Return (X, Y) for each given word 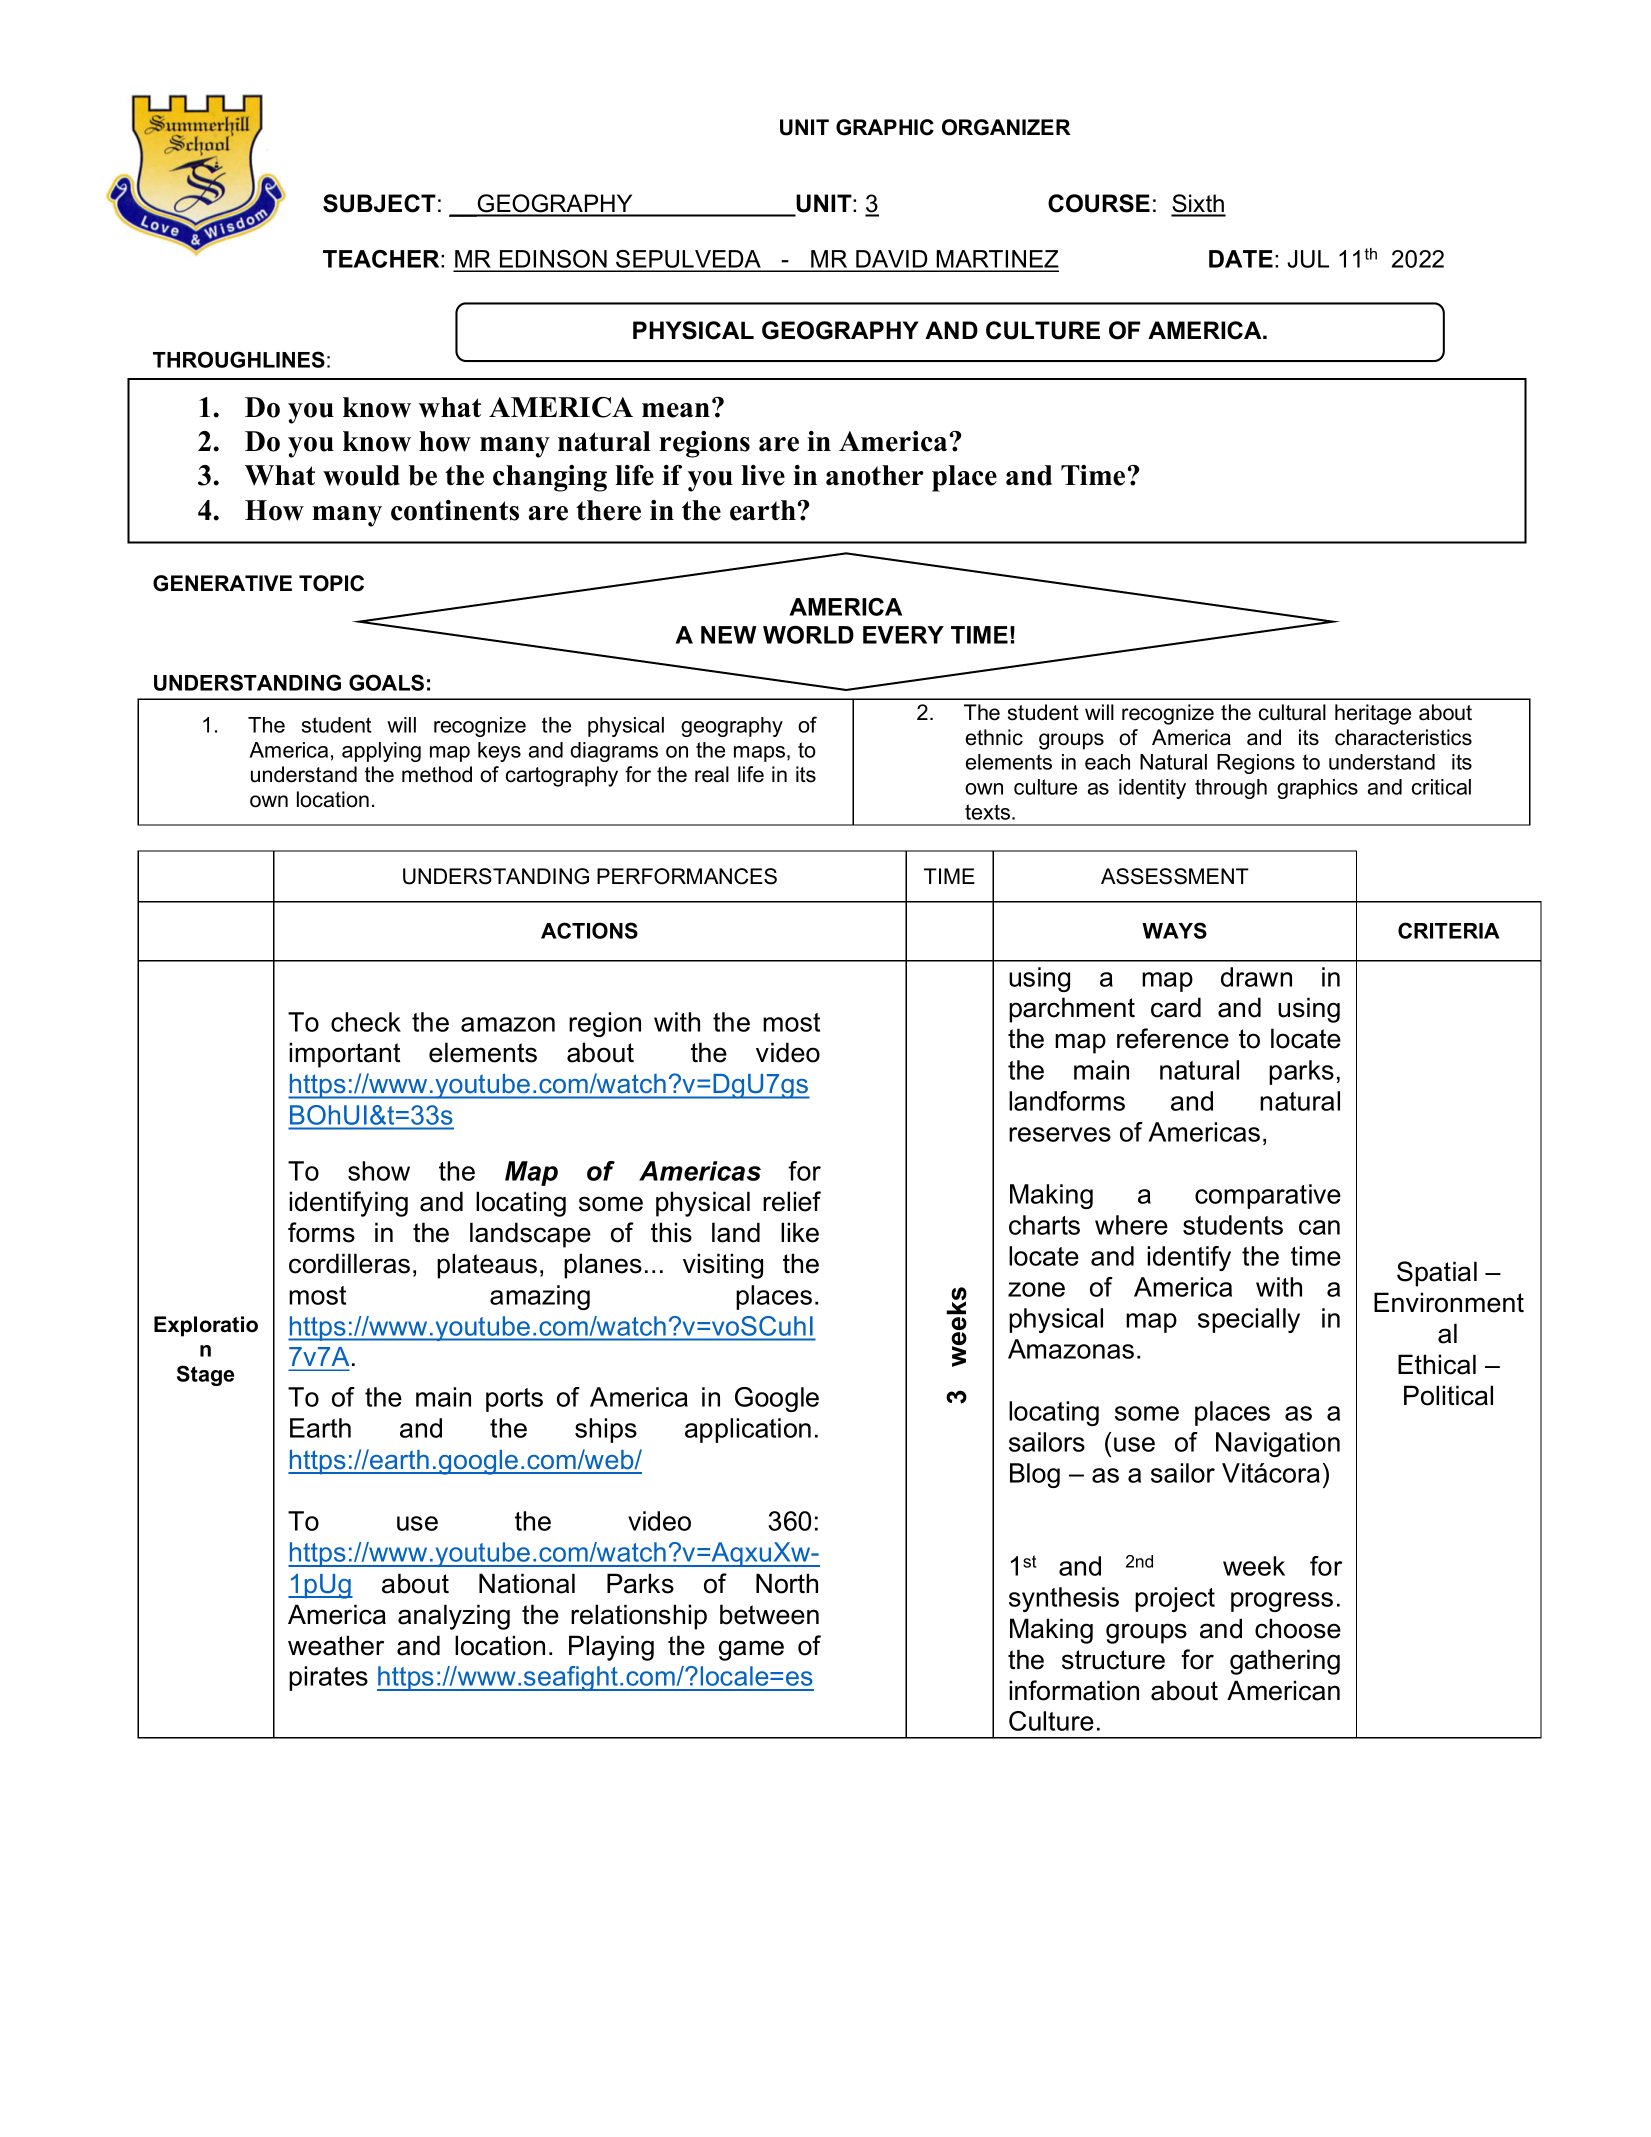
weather (336, 1645)
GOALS (386, 682)
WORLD (808, 635)
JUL (1308, 259)
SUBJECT (379, 203)
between (769, 1614)
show (379, 1171)
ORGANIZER (1006, 127)
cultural (1292, 712)
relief (792, 1201)
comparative (1268, 1196)
